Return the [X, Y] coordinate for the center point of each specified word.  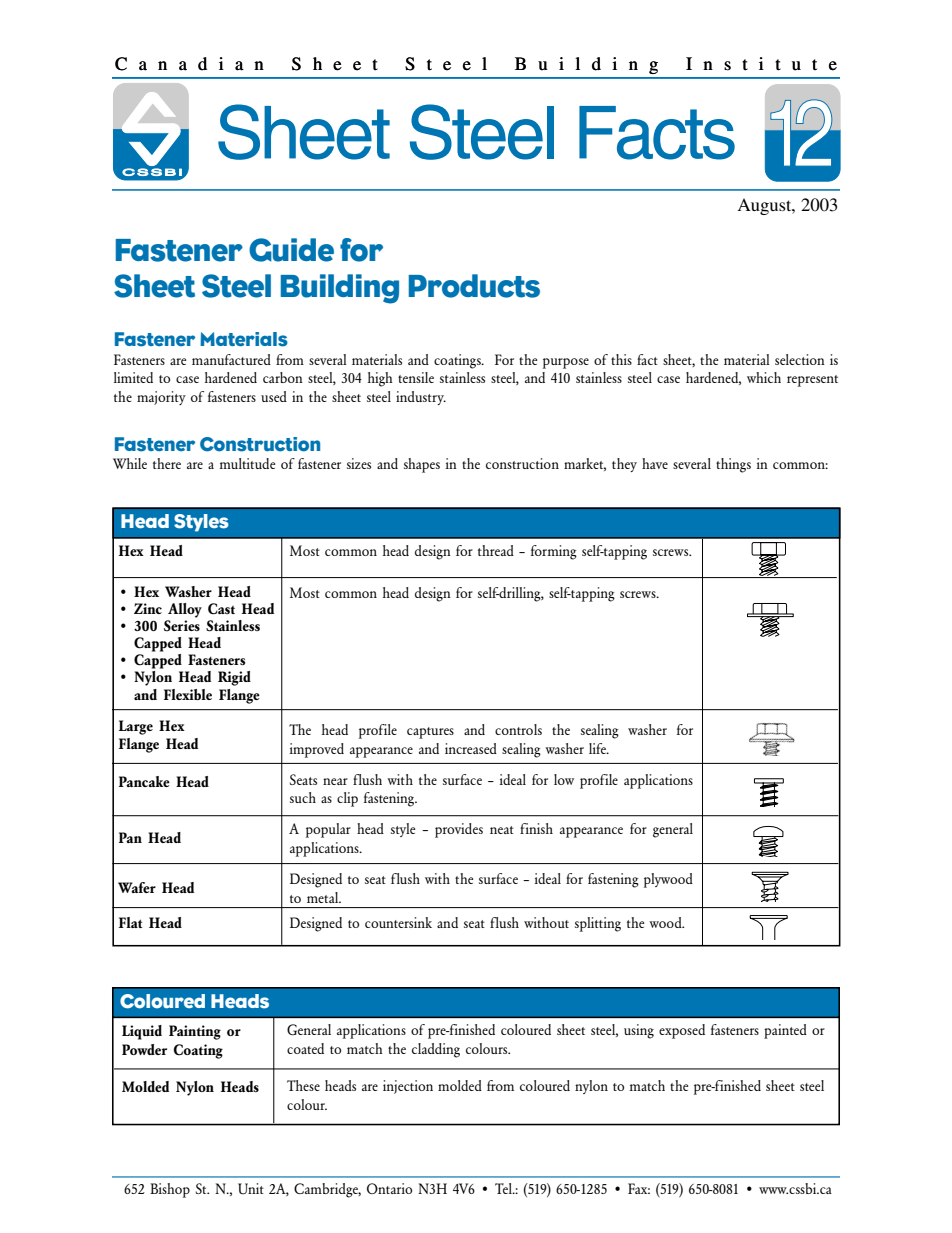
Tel [504, 1188]
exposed [682, 1031]
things [733, 465]
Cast [221, 609]
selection [800, 359]
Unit [251, 1189]
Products [474, 286]
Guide [291, 250]
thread [496, 550]
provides [459, 830]
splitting [598, 924]
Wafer [137, 887]
